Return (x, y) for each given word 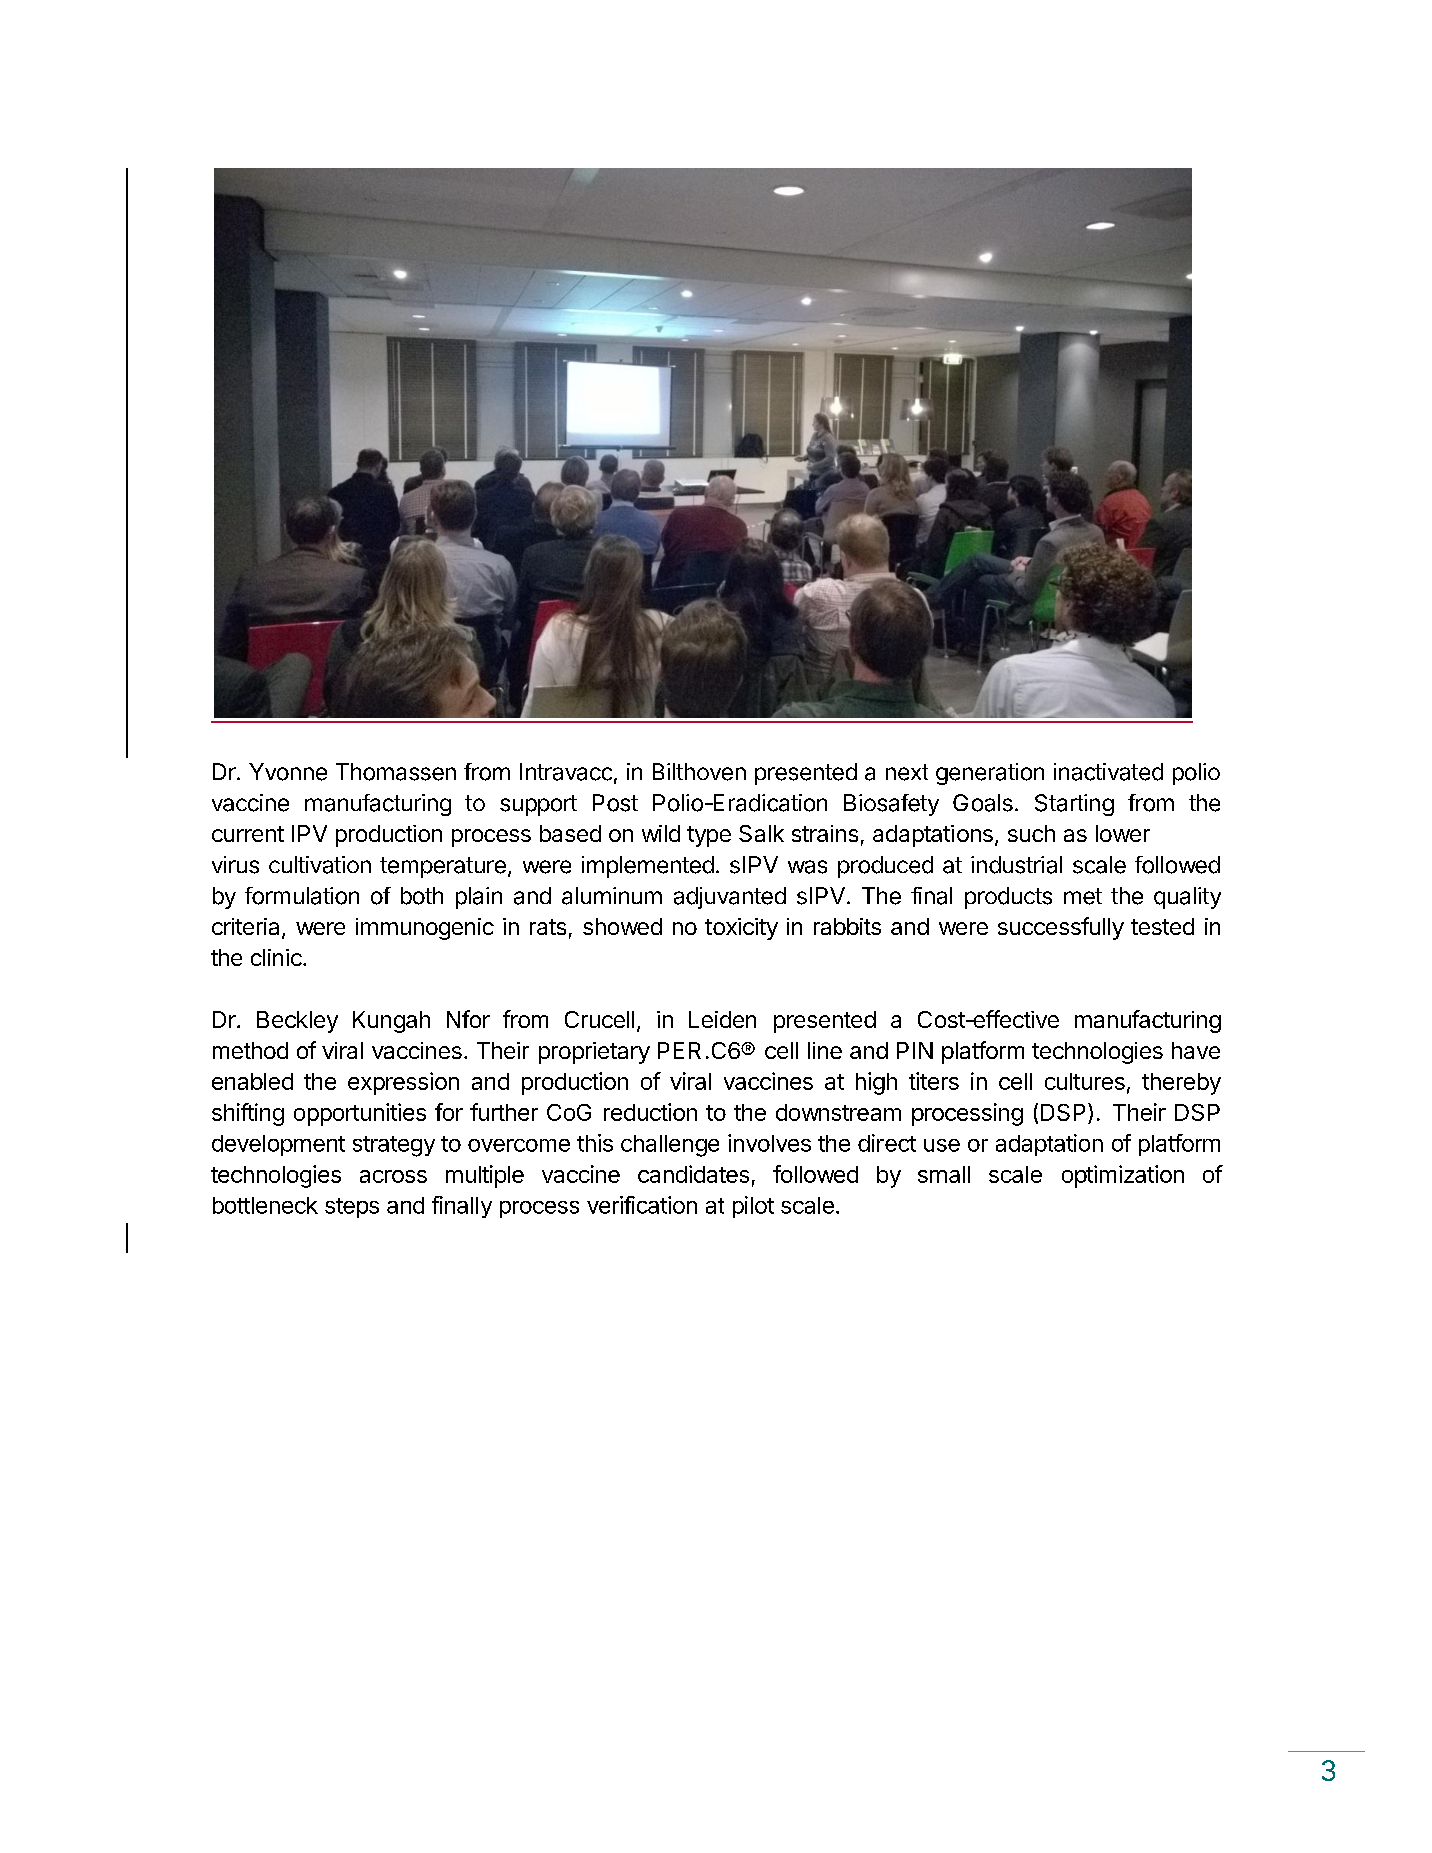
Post (615, 803)
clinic (277, 957)
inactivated (1108, 772)
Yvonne (288, 772)
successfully (1061, 928)
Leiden (722, 1019)
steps (352, 1208)
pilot (753, 1207)
